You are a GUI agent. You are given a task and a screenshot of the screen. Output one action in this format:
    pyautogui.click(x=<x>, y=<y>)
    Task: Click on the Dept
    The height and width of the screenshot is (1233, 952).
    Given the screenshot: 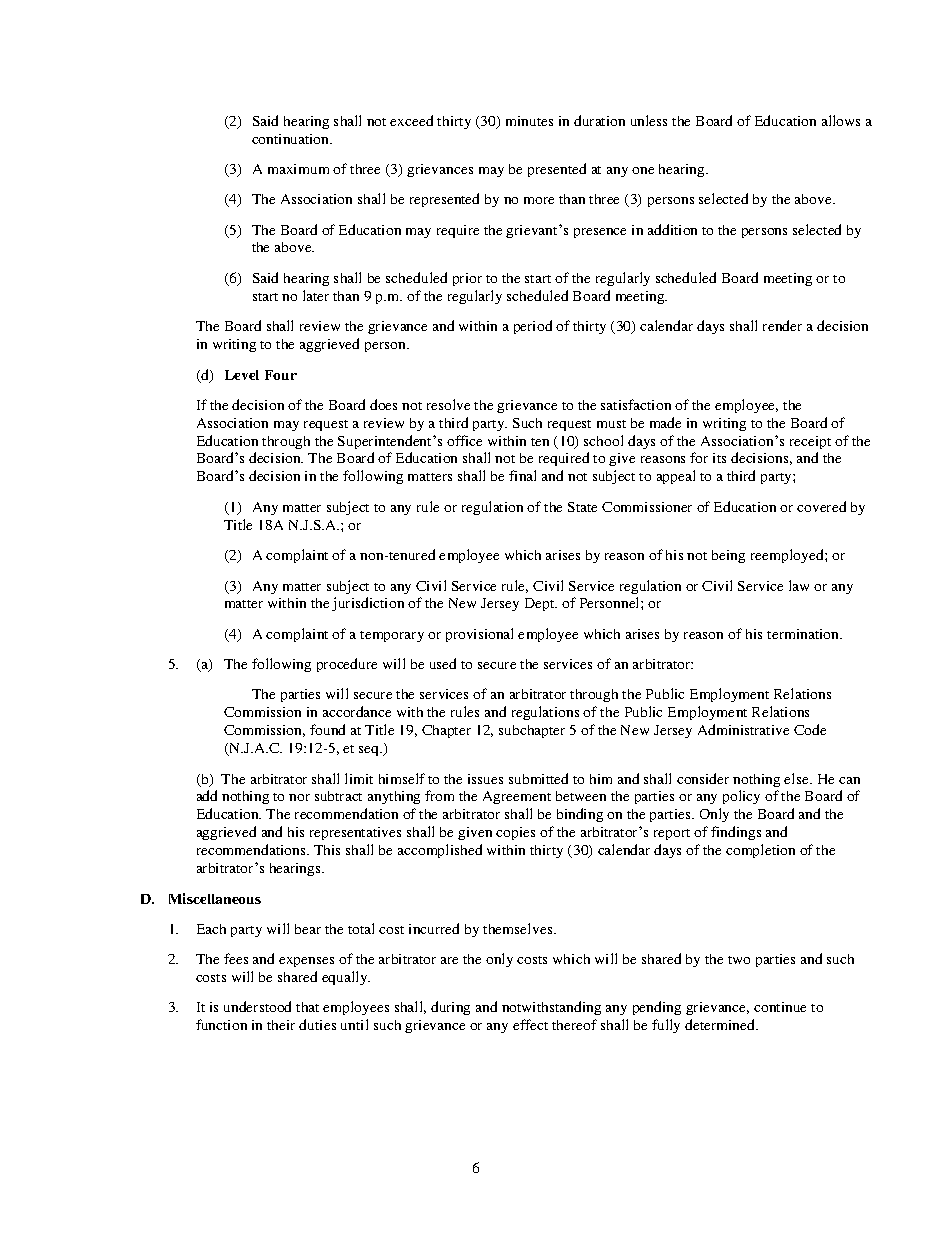 What is the action you would take?
    pyautogui.click(x=541, y=604)
